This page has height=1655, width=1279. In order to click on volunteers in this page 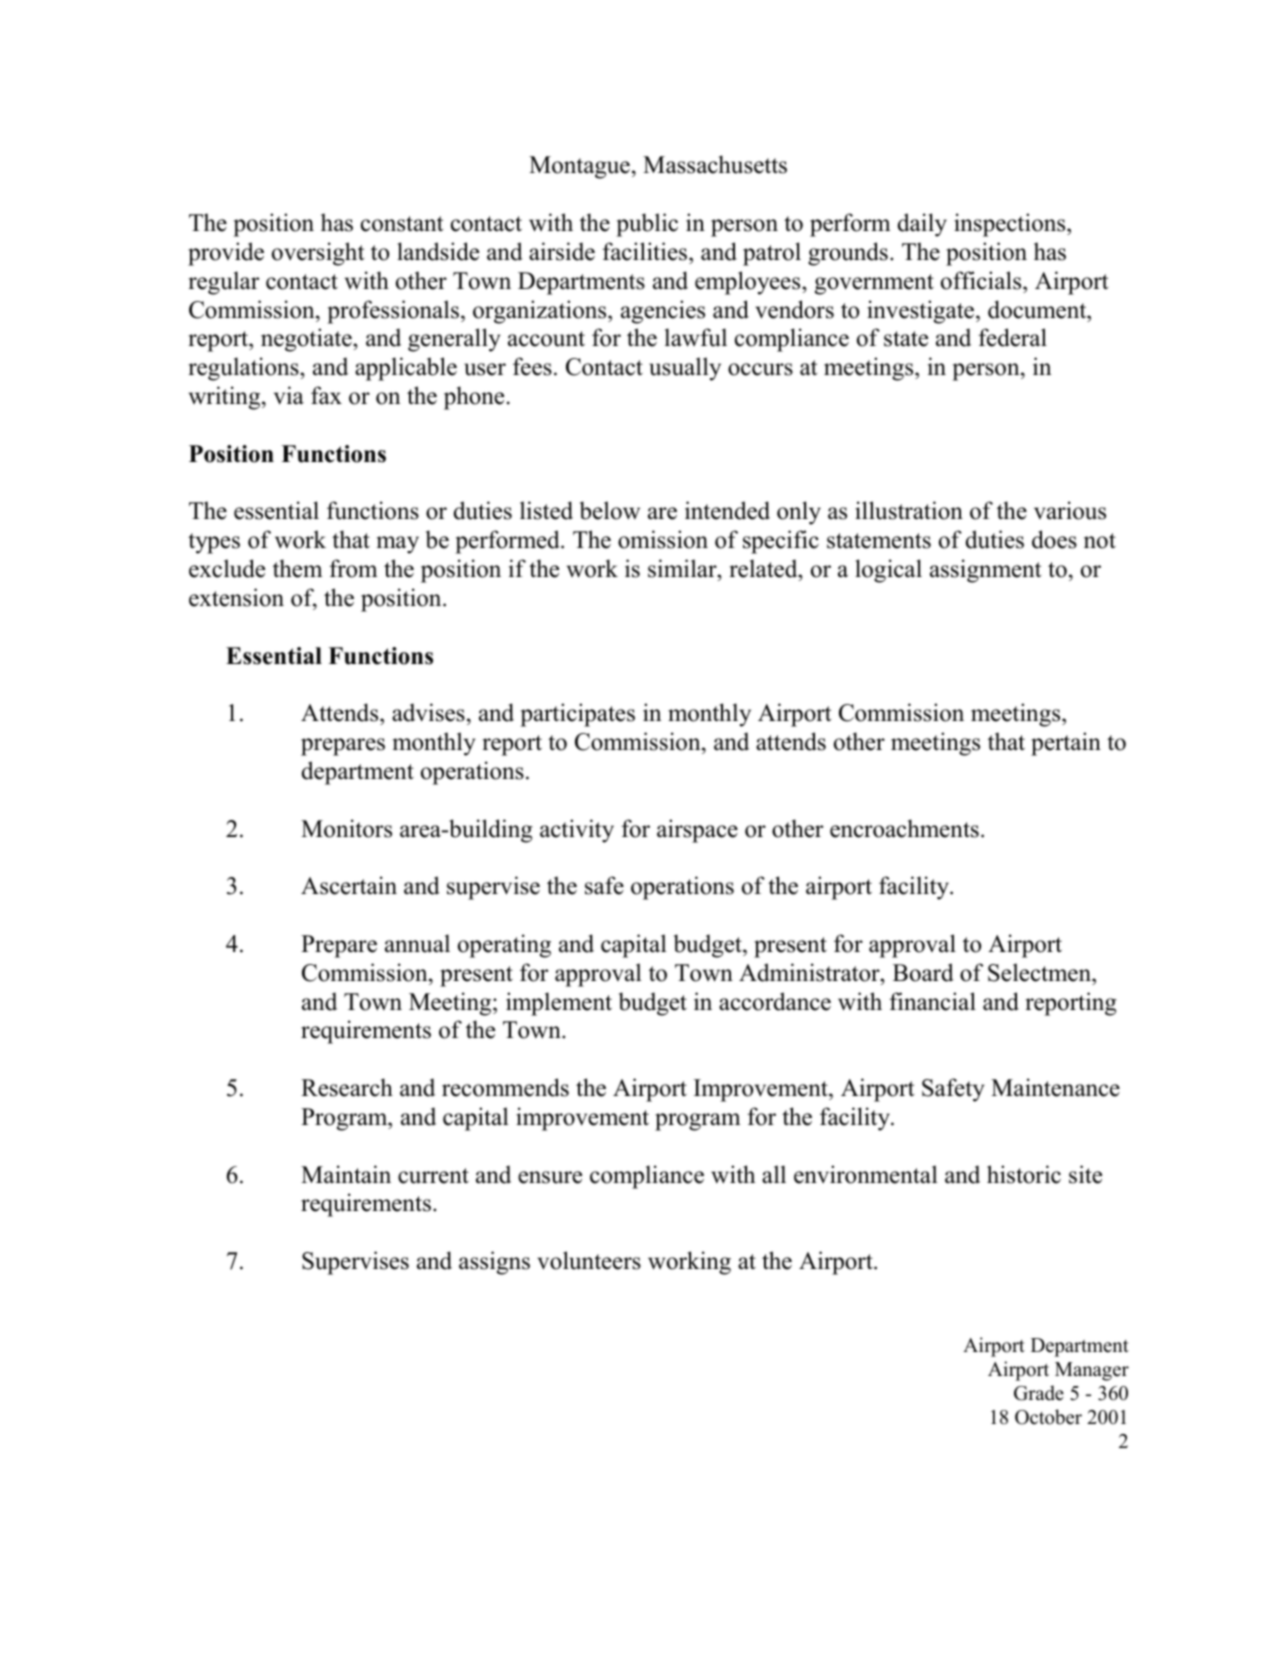, I will do `click(589, 1260)`.
